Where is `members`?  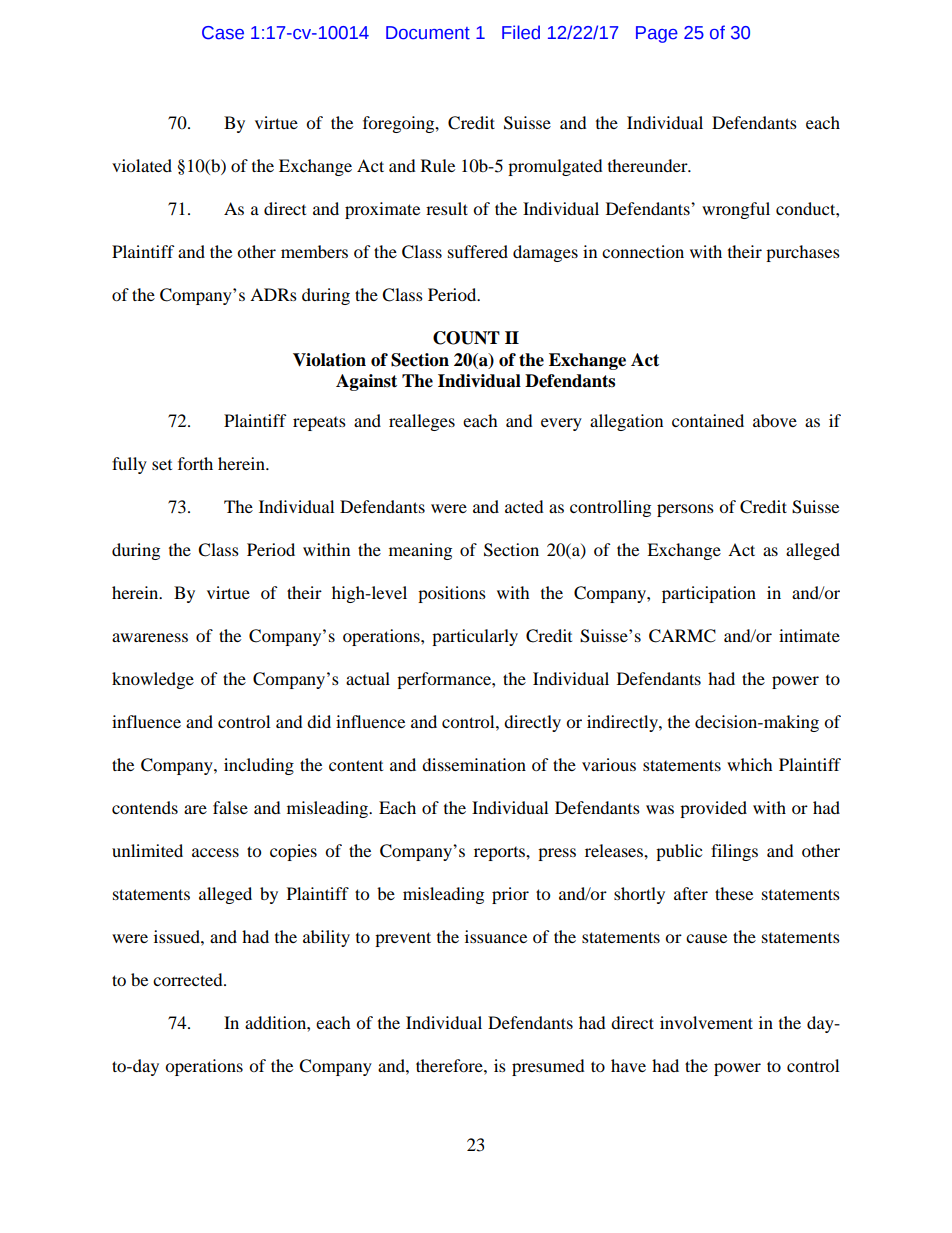
members is located at coordinates (314, 251).
